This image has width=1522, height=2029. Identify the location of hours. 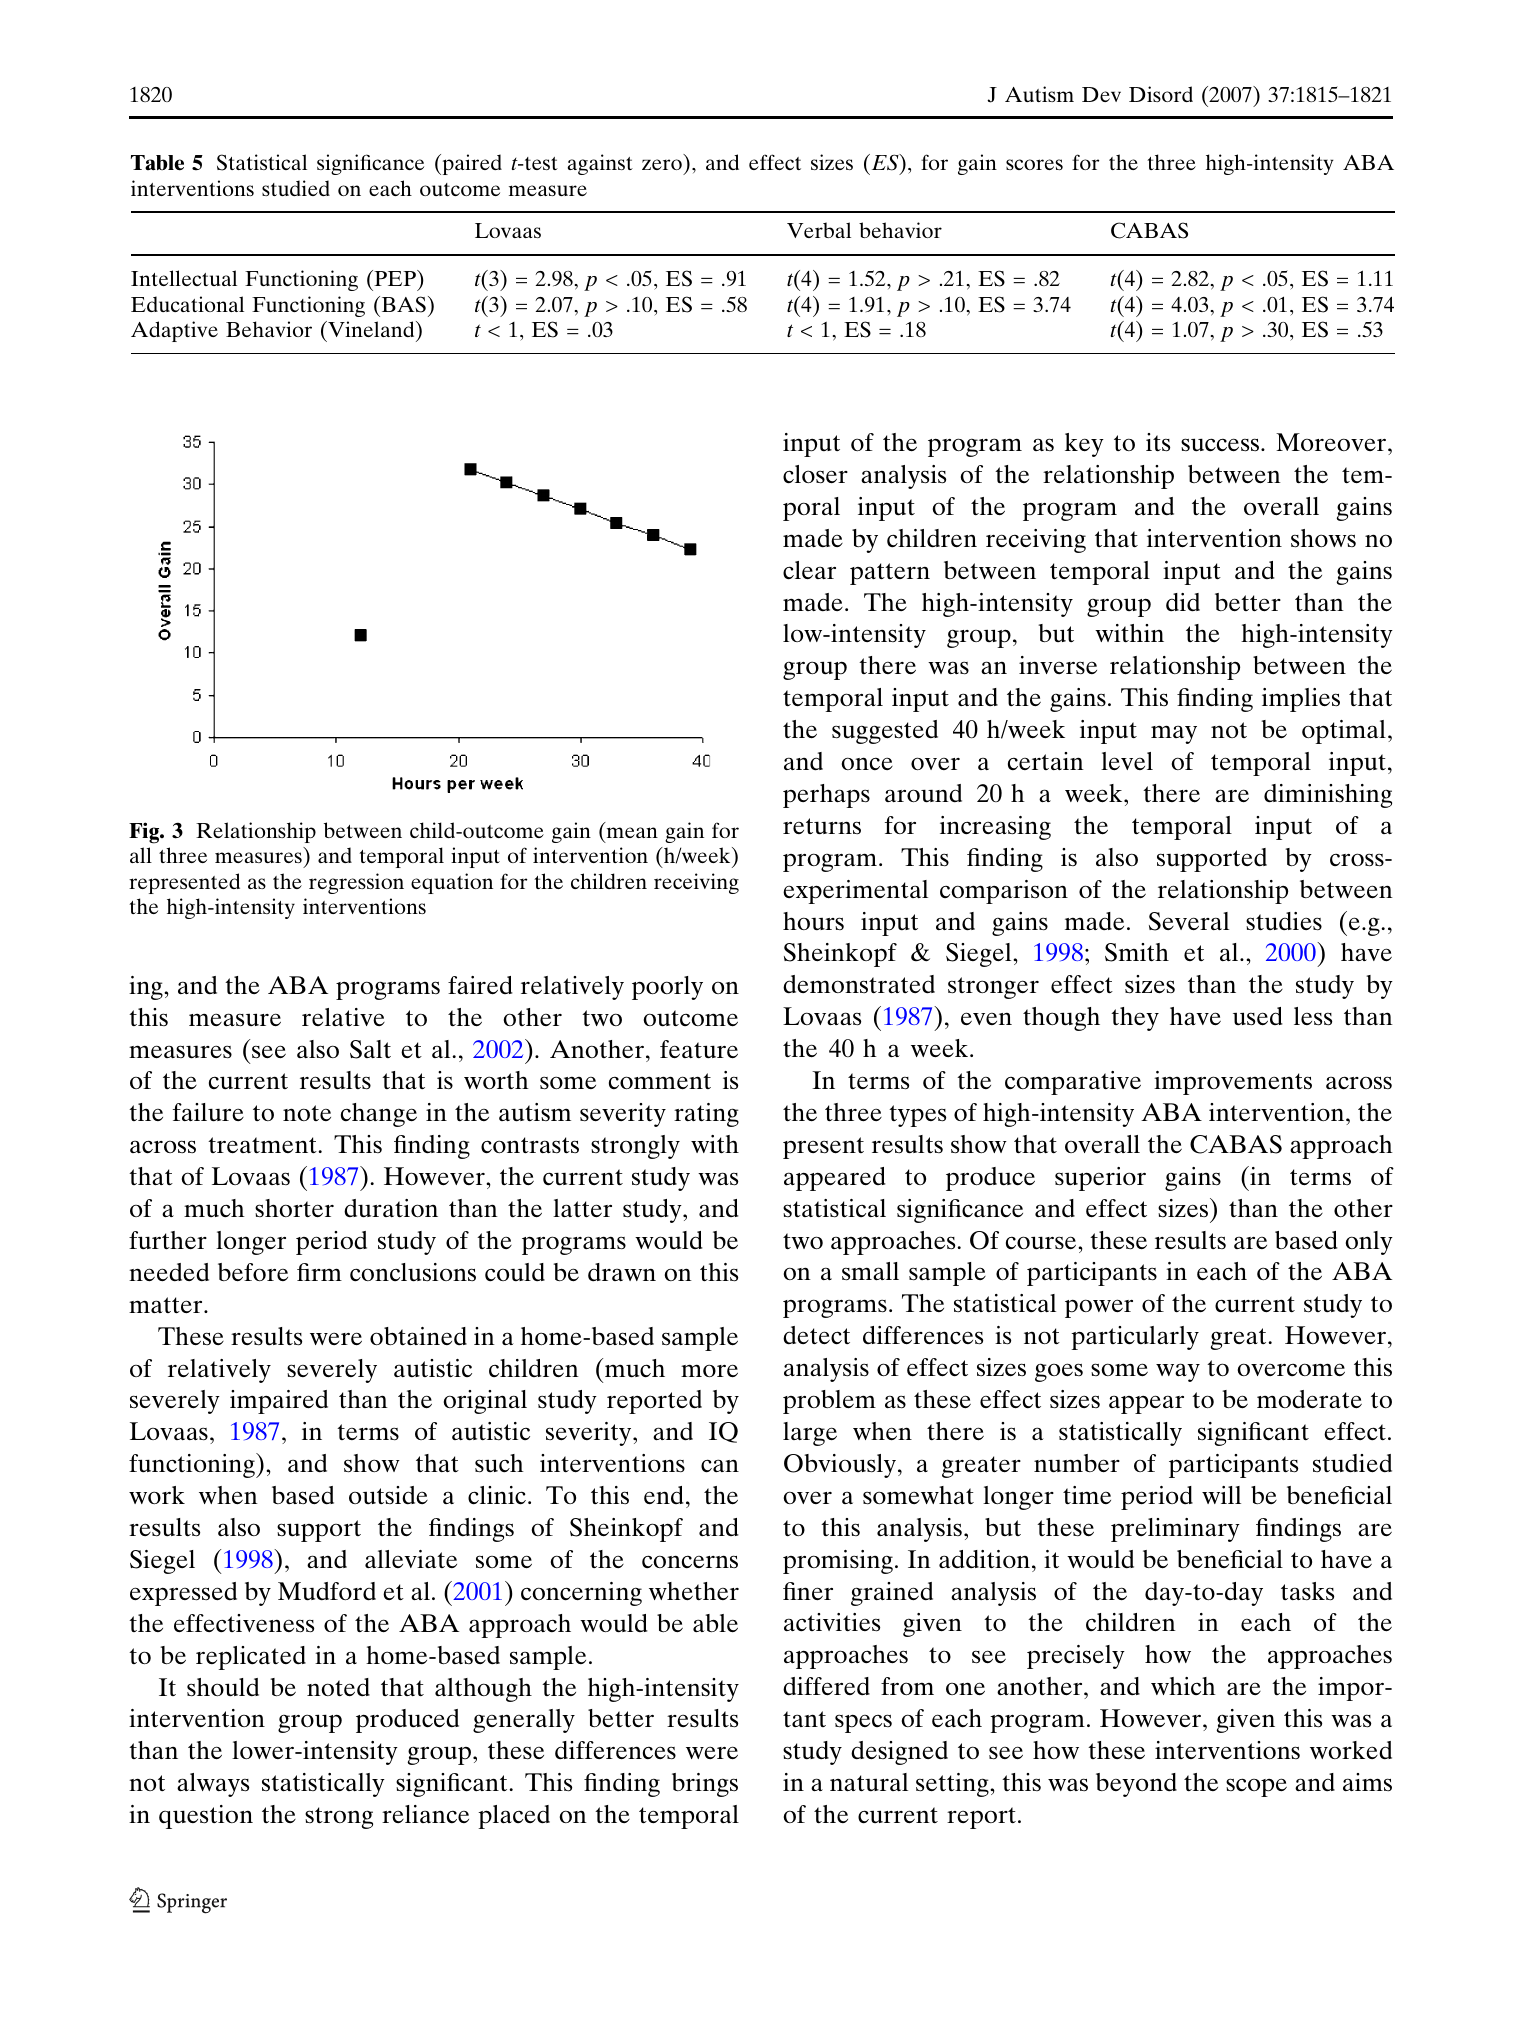
(813, 921).
